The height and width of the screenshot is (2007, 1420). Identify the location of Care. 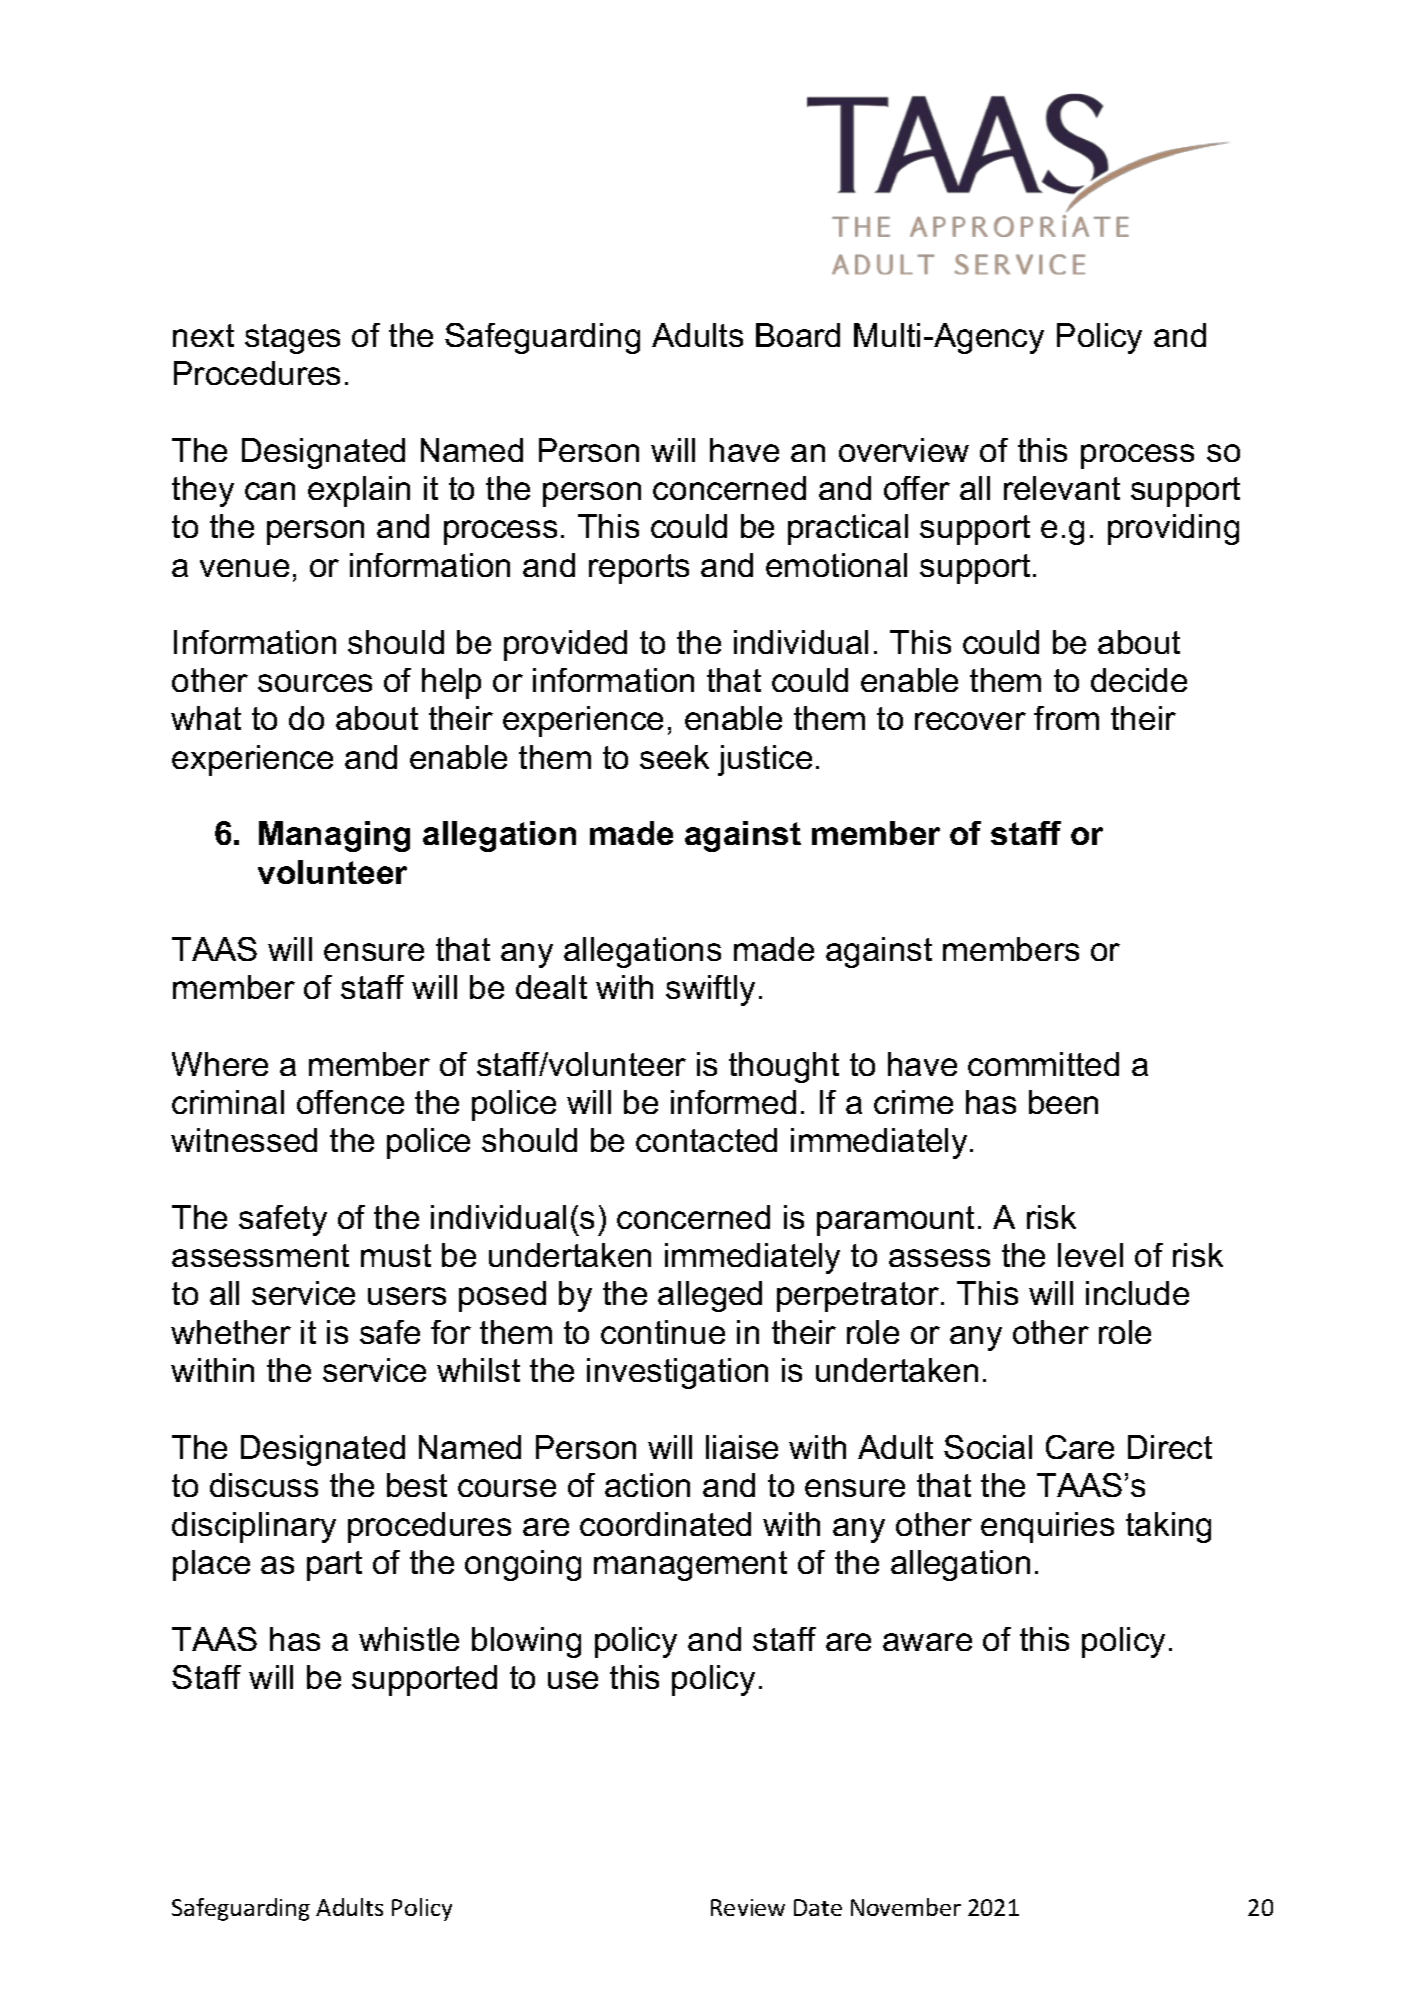
(1080, 1447).
